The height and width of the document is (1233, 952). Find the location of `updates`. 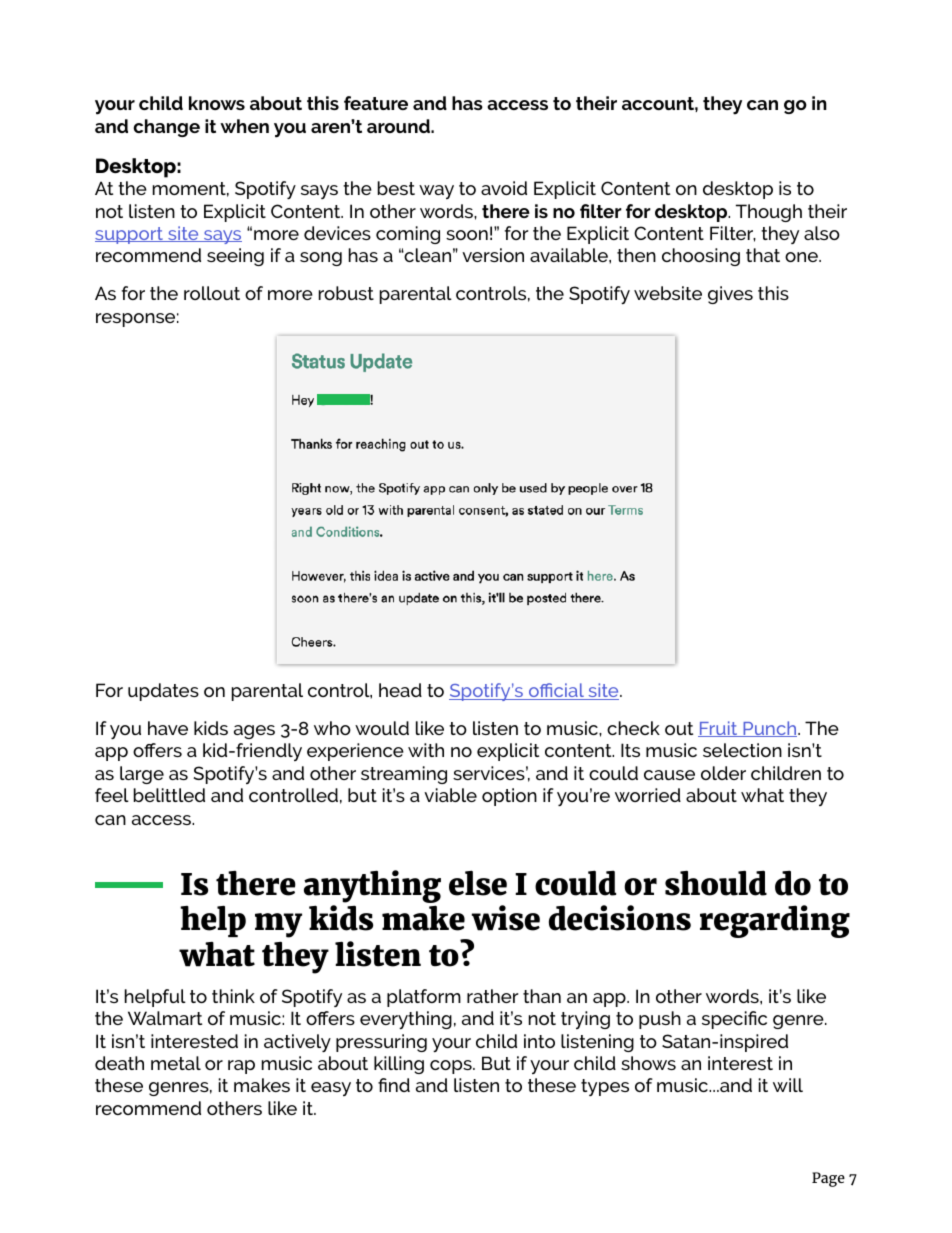

updates is located at coordinates (163, 692).
